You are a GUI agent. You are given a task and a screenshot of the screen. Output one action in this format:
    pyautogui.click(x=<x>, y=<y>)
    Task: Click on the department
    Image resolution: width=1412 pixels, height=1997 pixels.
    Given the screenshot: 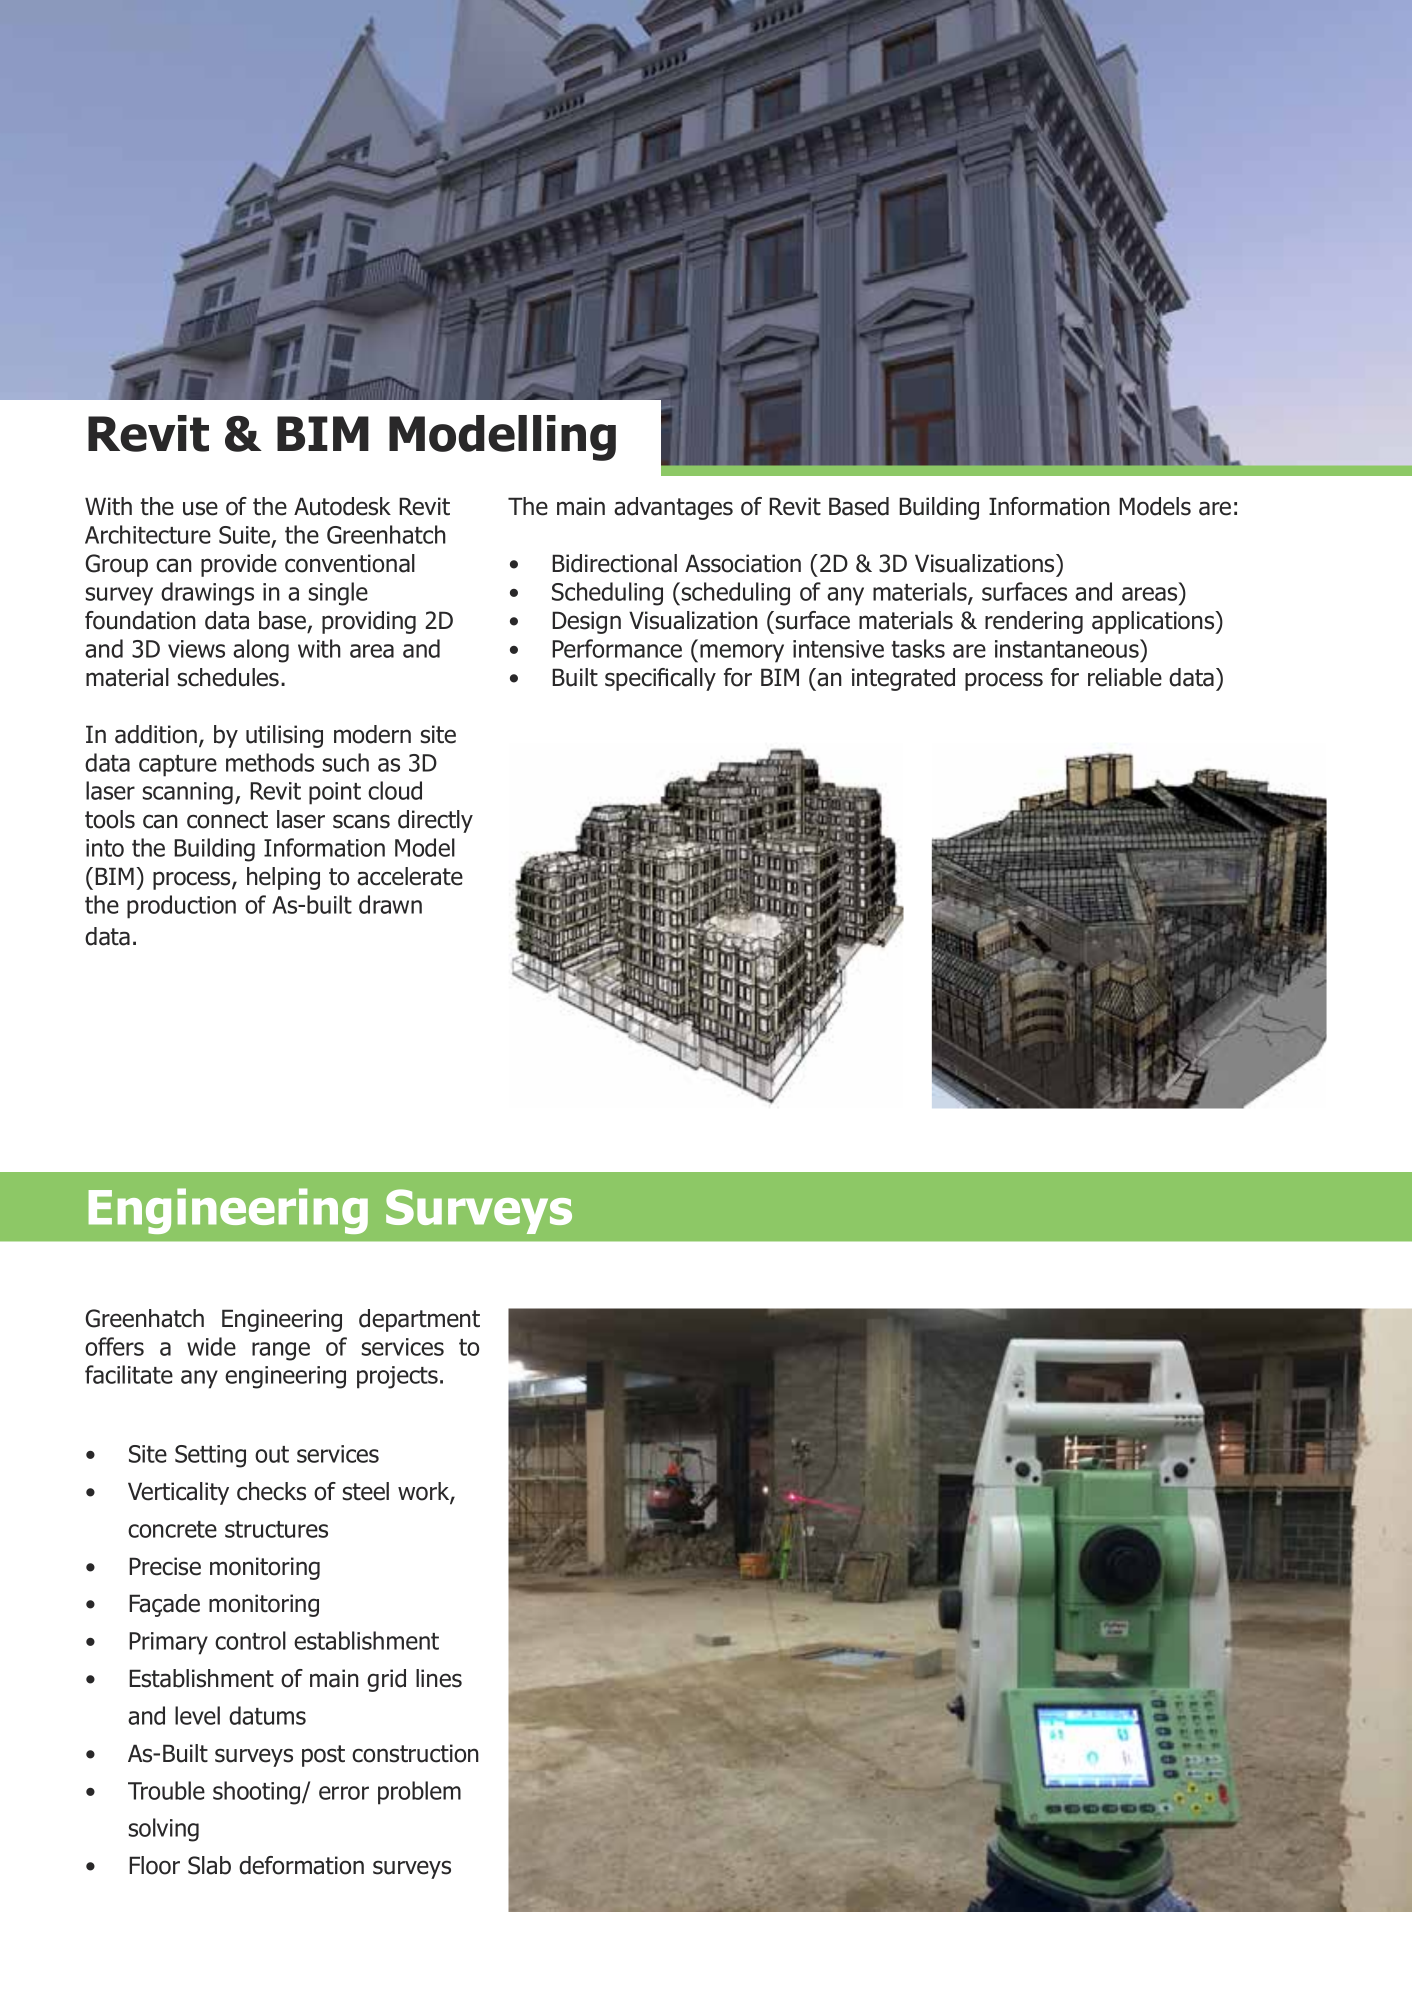 What is the action you would take?
    pyautogui.click(x=419, y=1320)
